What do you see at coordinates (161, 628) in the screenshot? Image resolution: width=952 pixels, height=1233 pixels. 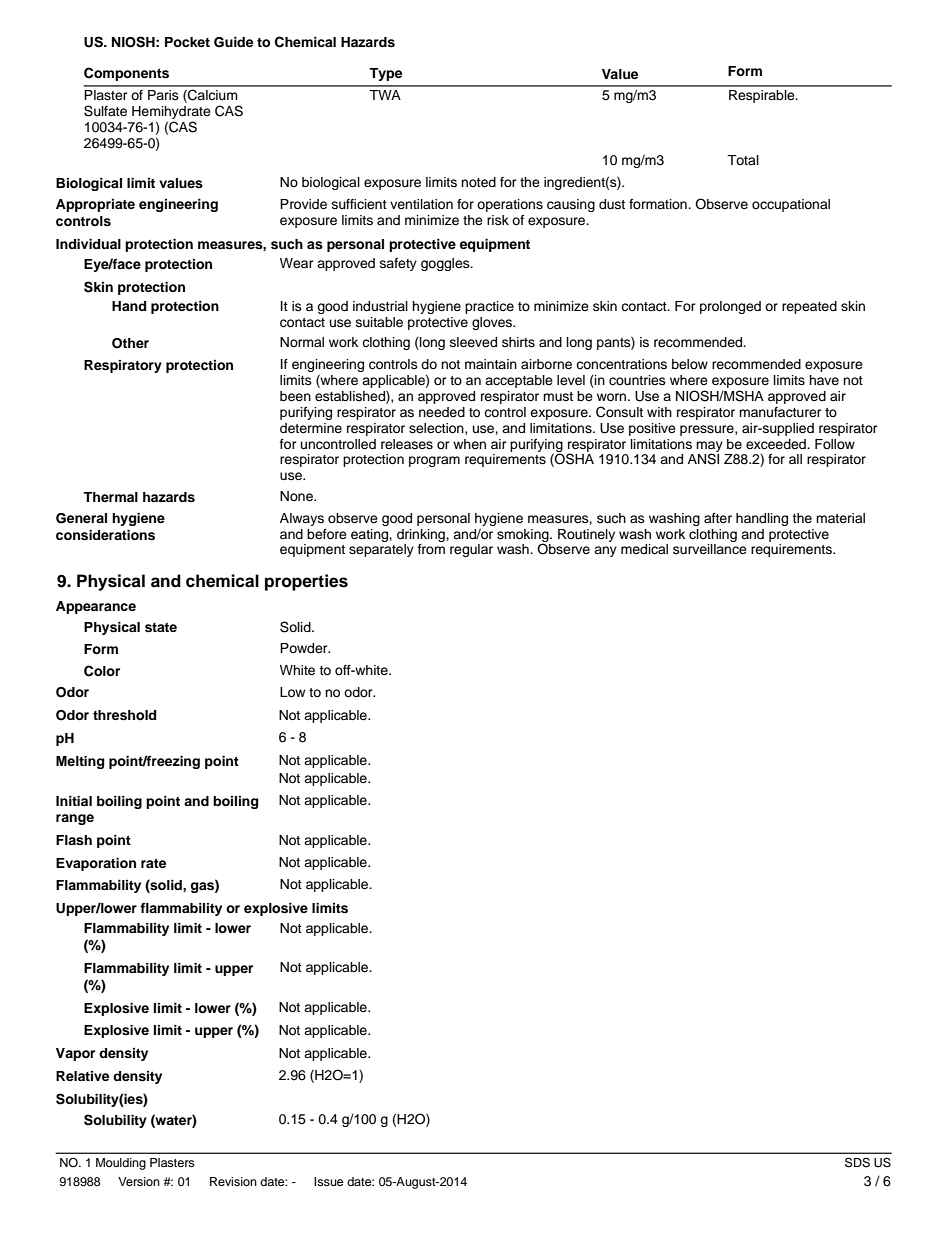 I see `state` at bounding box center [161, 628].
